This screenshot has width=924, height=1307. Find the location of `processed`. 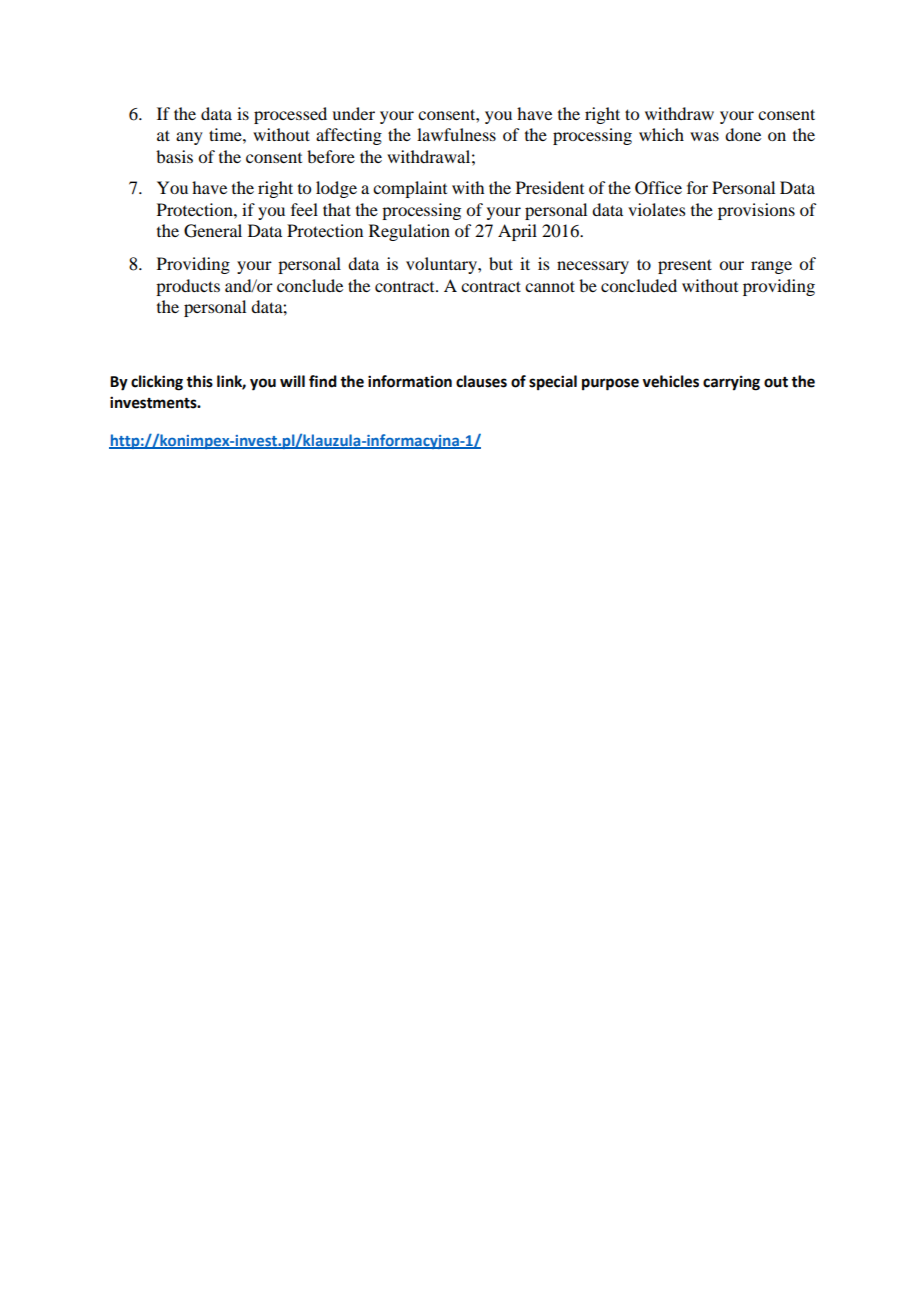

processed is located at coordinates (290, 115).
